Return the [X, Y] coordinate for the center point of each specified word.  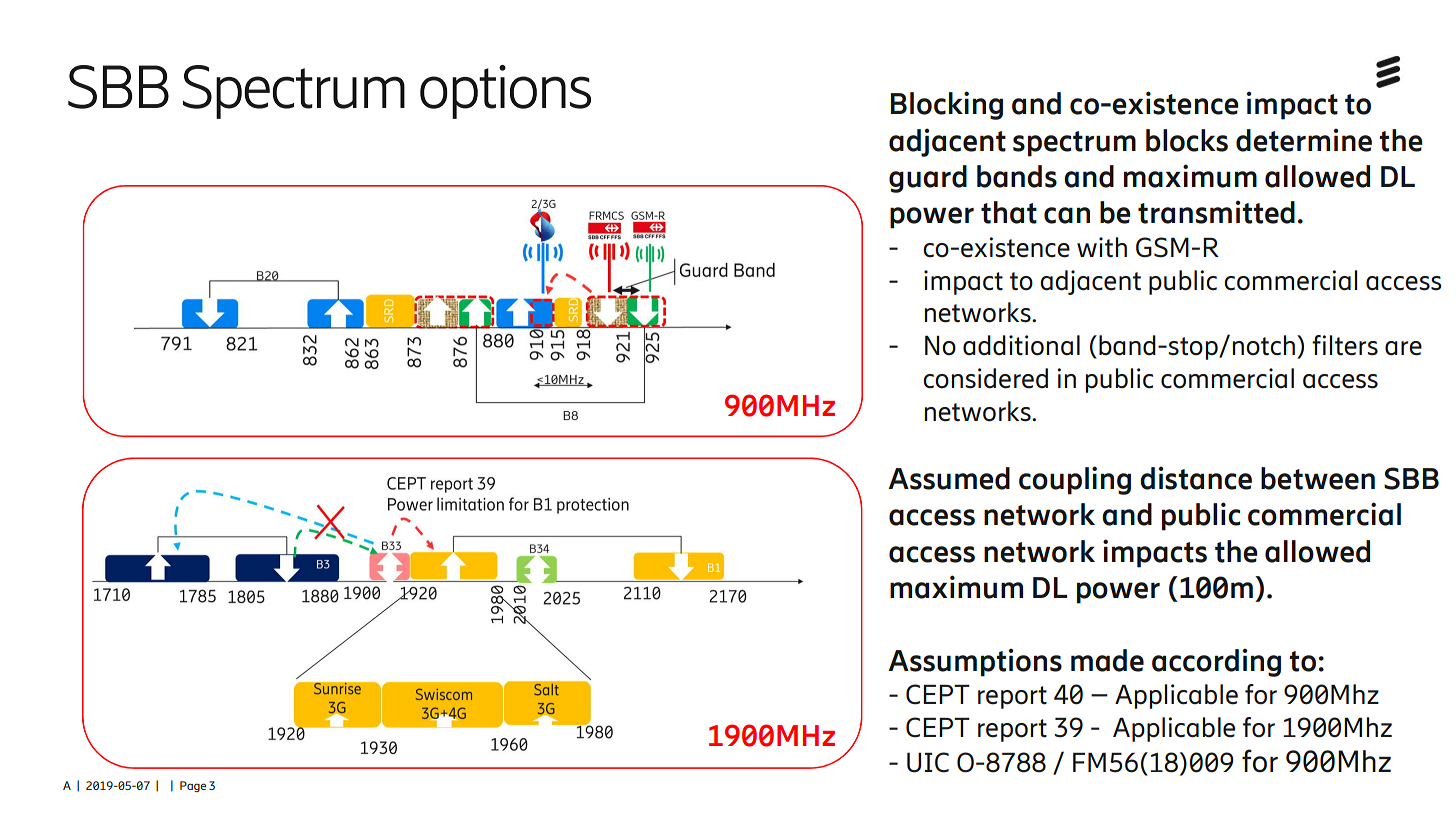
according [1216, 663]
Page [193, 786]
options [505, 92]
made [1107, 660]
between [1318, 478]
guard [928, 179]
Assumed [949, 478]
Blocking [947, 105]
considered [985, 378]
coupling [1075, 480]
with [1102, 247]
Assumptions [975, 663]
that [1009, 212]
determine [1304, 140]
